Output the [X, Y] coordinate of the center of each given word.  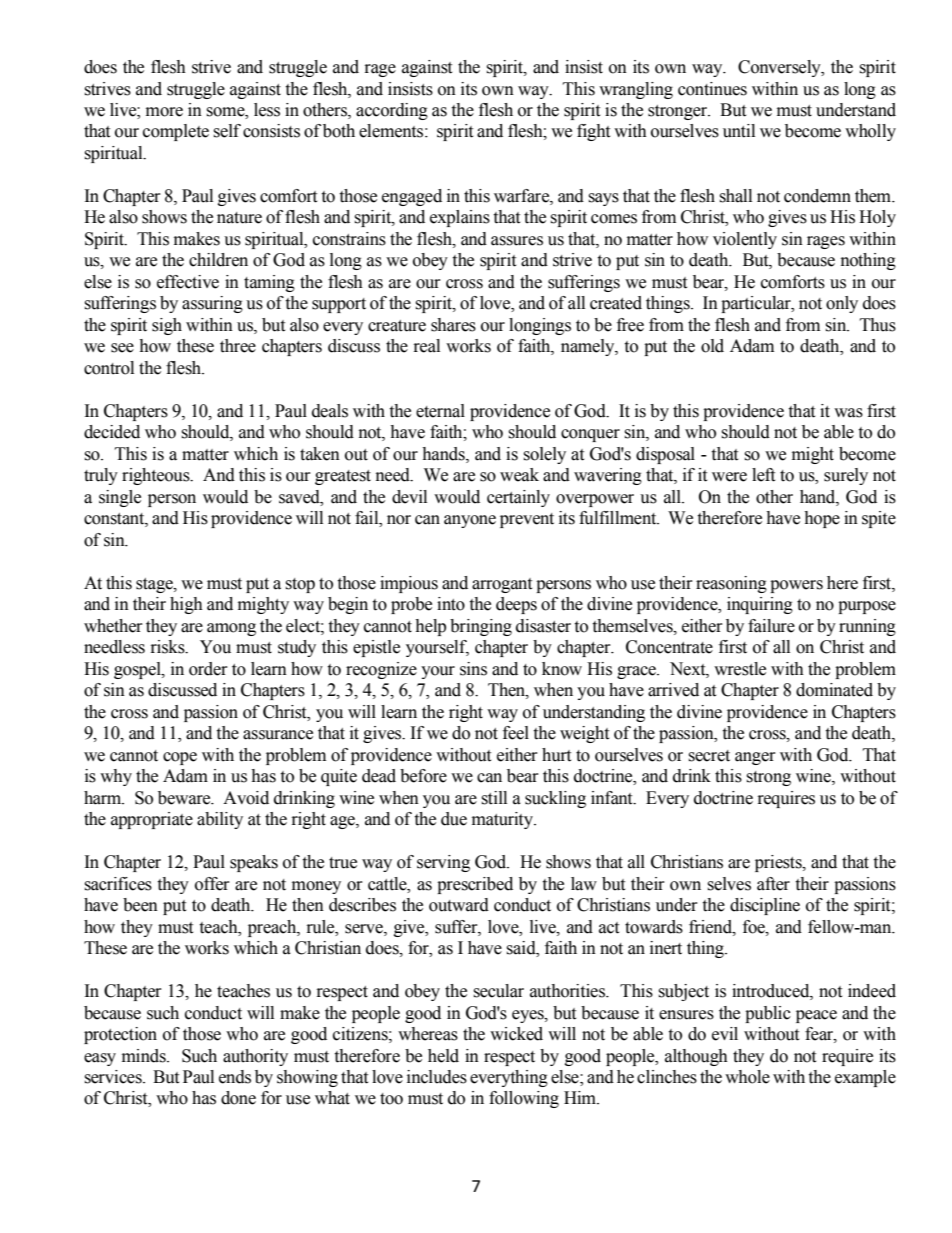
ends [235, 1077]
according [392, 111]
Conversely [780, 68]
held [443, 1056]
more [164, 112]
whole [747, 1077]
